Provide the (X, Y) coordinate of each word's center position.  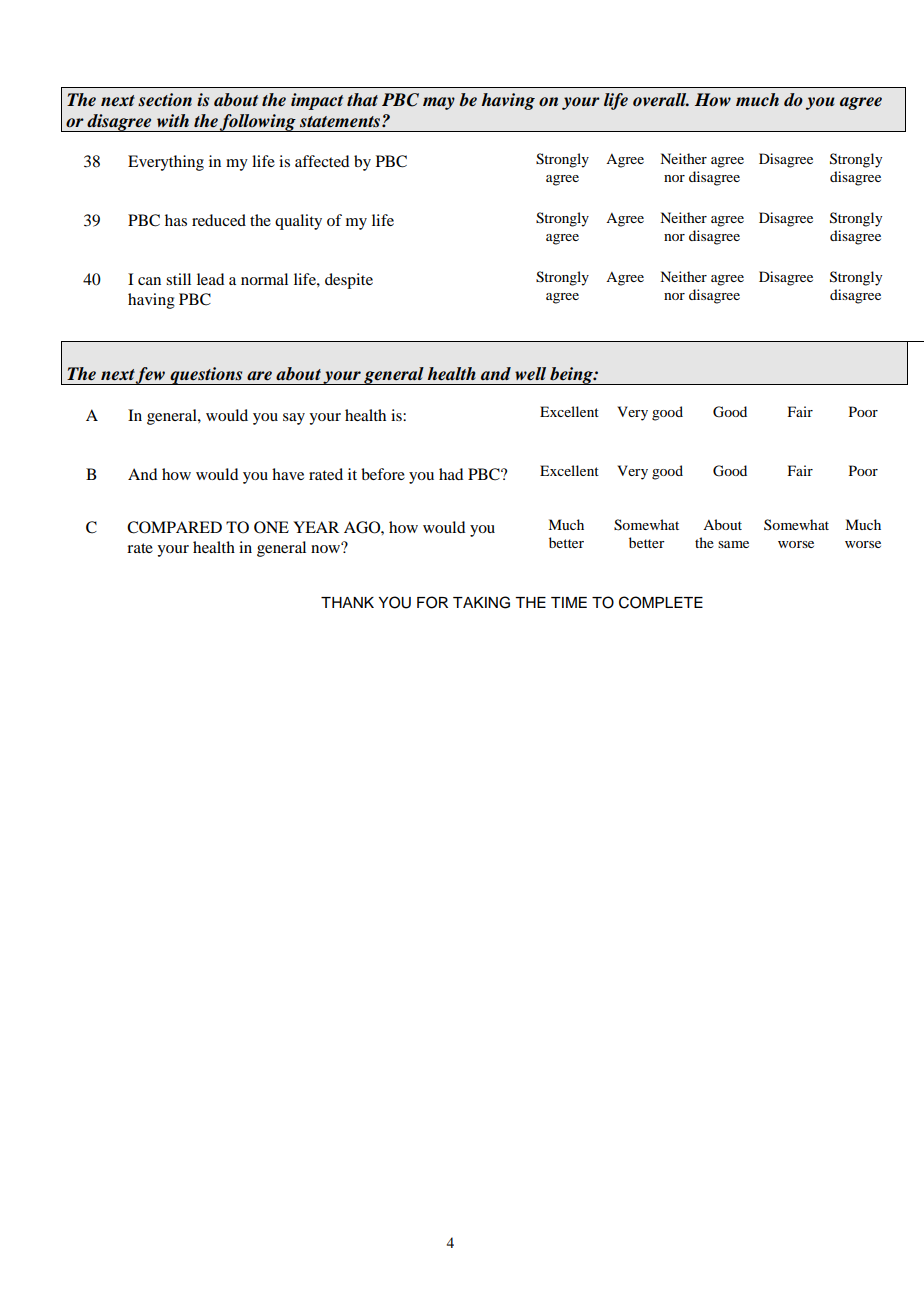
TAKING (481, 602)
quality (298, 222)
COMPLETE (661, 602)
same (733, 544)
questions (206, 376)
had (451, 474)
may (439, 103)
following (258, 123)
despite (349, 281)
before (383, 474)
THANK (347, 602)
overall (661, 100)
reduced (219, 220)
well (530, 374)
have (288, 474)
